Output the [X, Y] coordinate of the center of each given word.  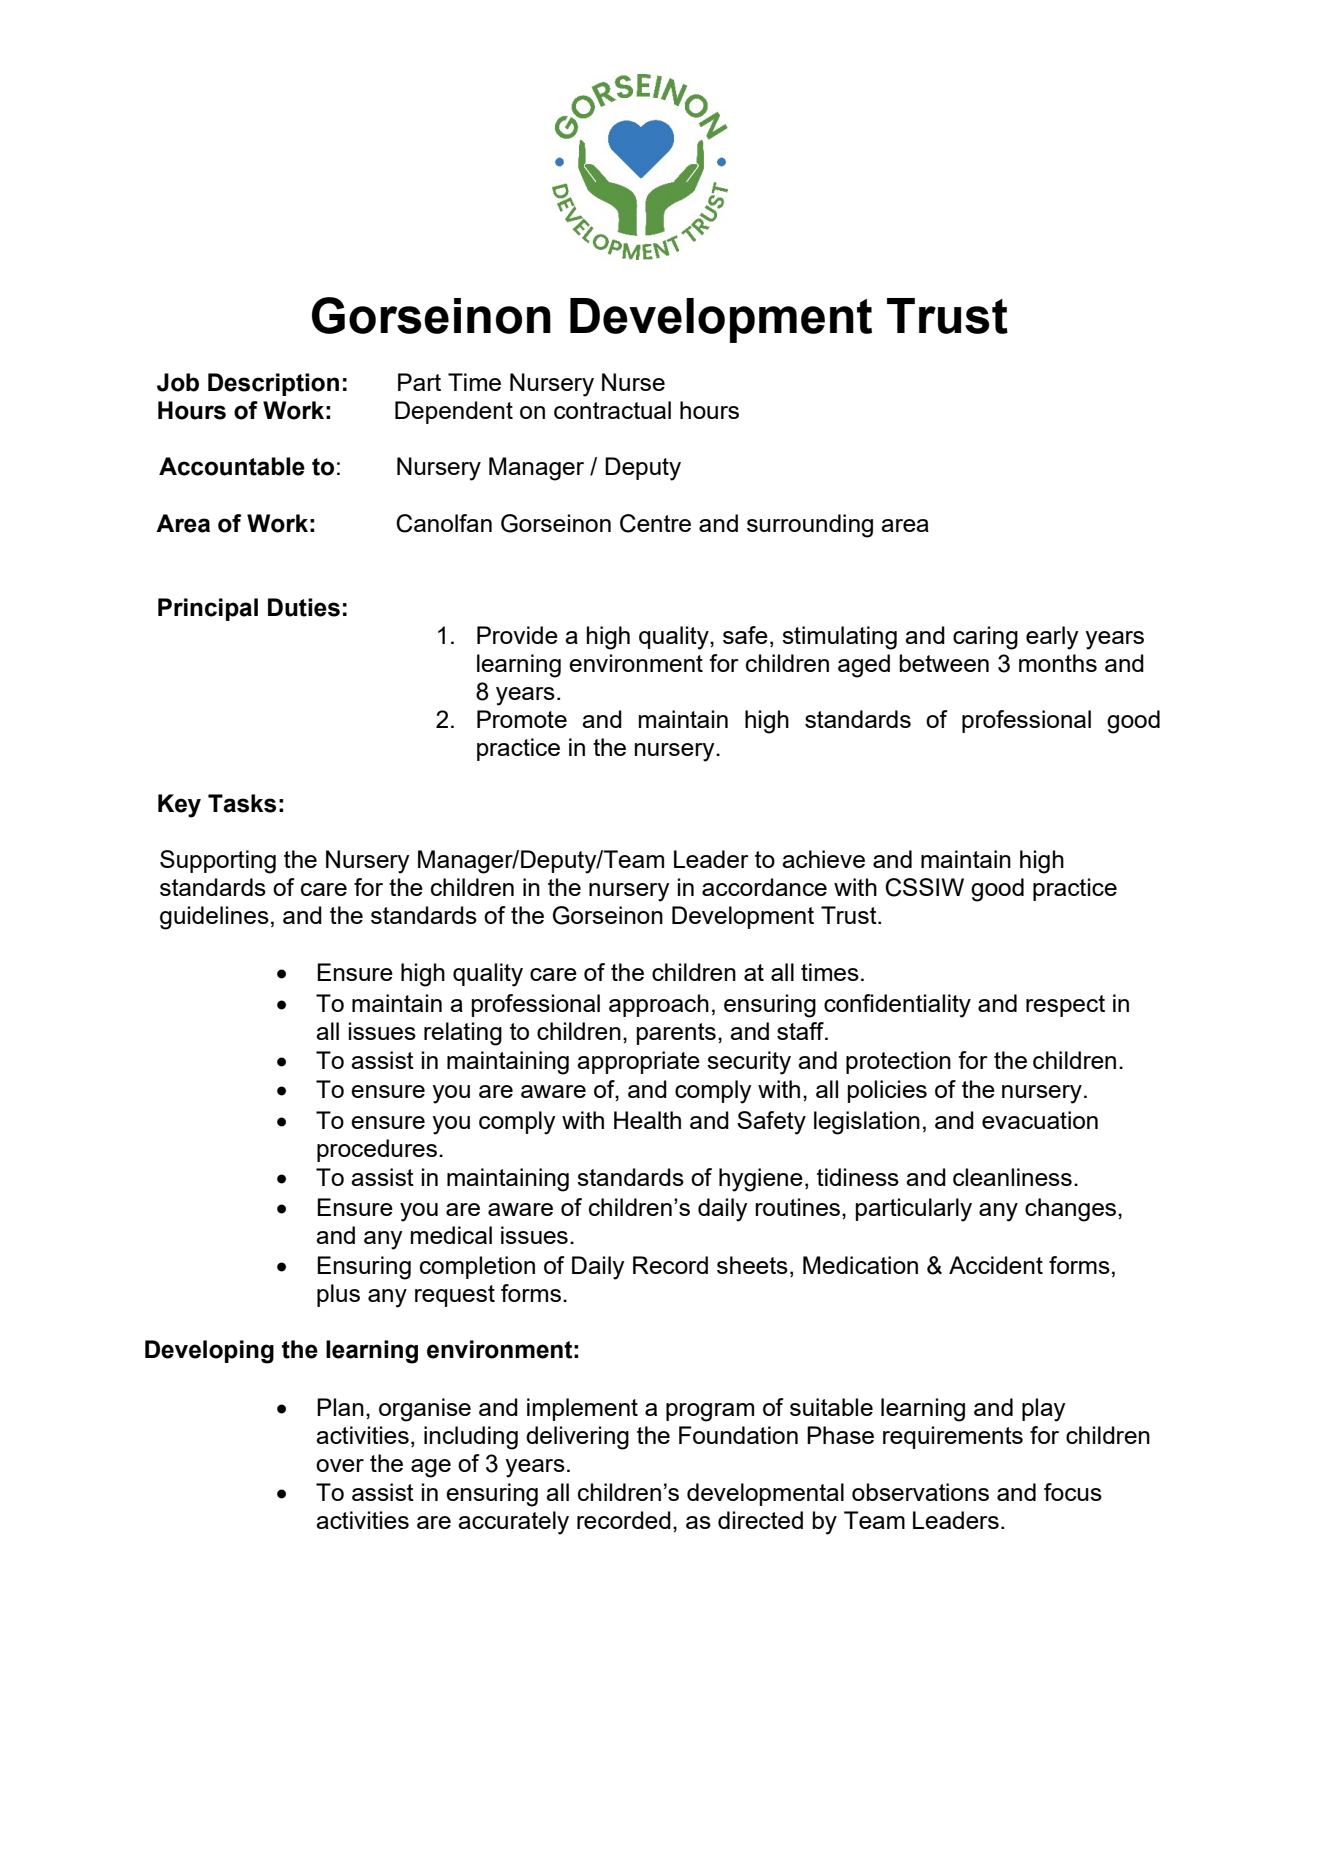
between [944, 663]
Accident [996, 1265]
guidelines [214, 918]
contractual [612, 410]
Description [273, 384]
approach [659, 1005]
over [340, 1465]
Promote [522, 719]
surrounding [810, 526]
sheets [752, 1265]
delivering [577, 1438]
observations [920, 1492]
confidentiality [897, 1006]
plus [338, 1295]
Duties [304, 607]
